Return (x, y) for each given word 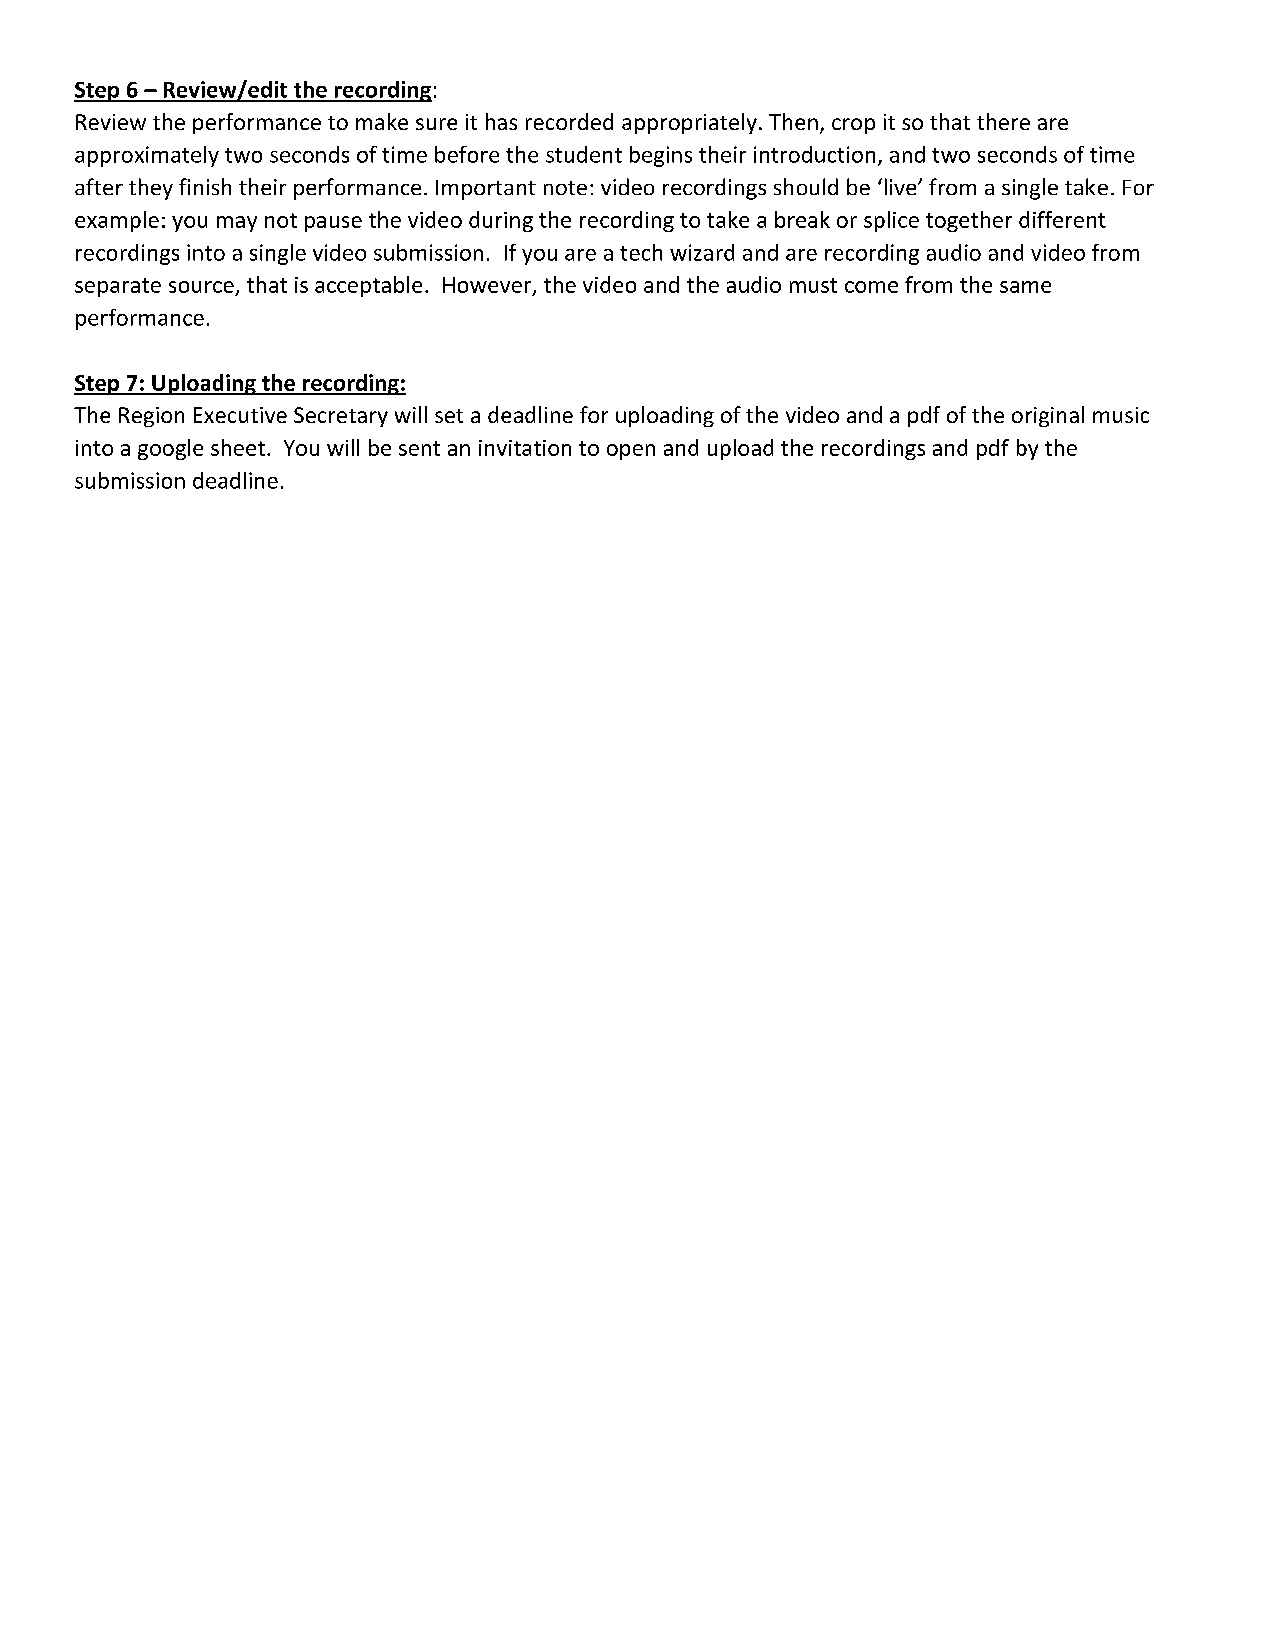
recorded (569, 121)
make (382, 121)
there (1003, 121)
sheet (238, 447)
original (1048, 416)
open (631, 452)
